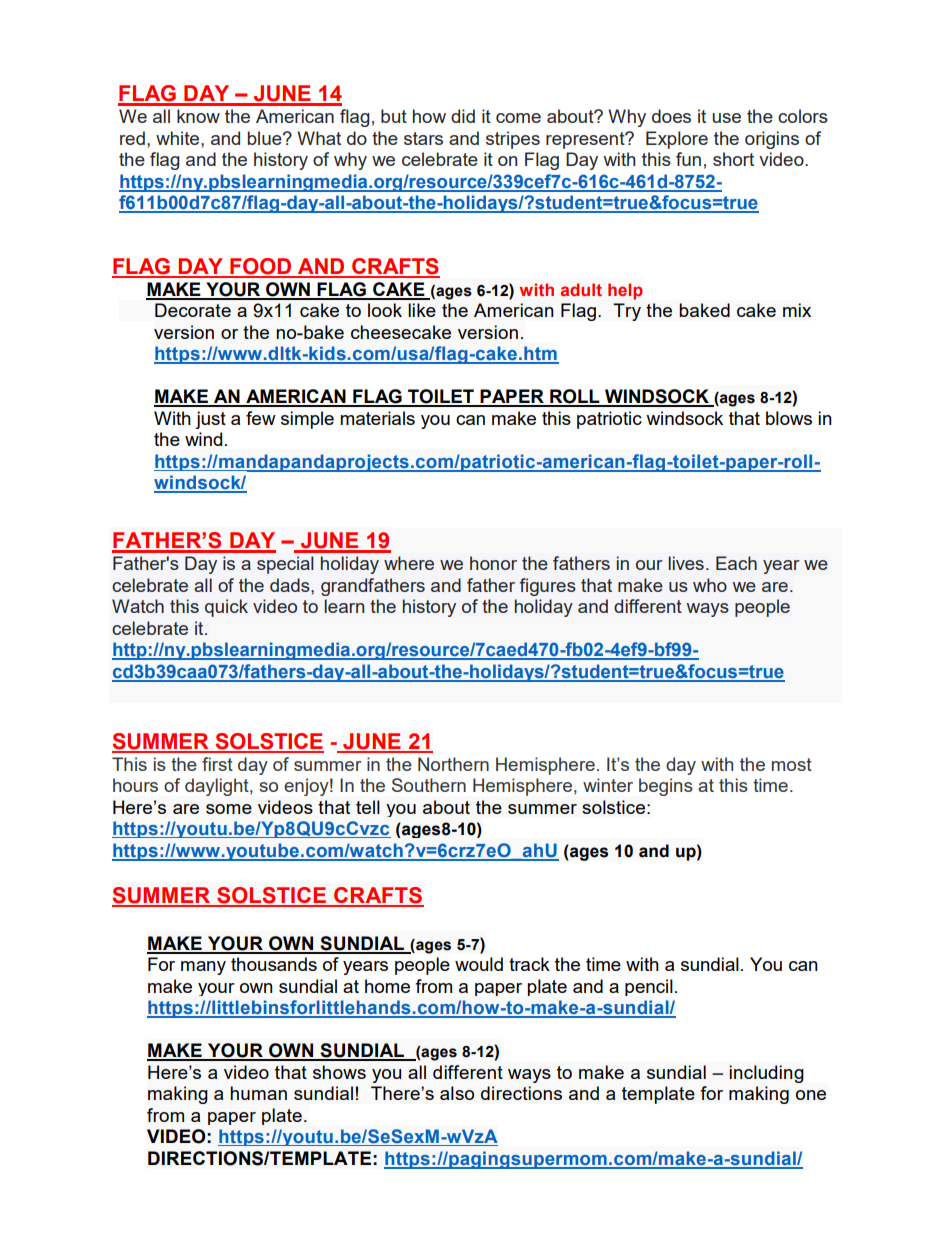 This page has width=952, height=1233. I want to click on Southern, so click(429, 785).
